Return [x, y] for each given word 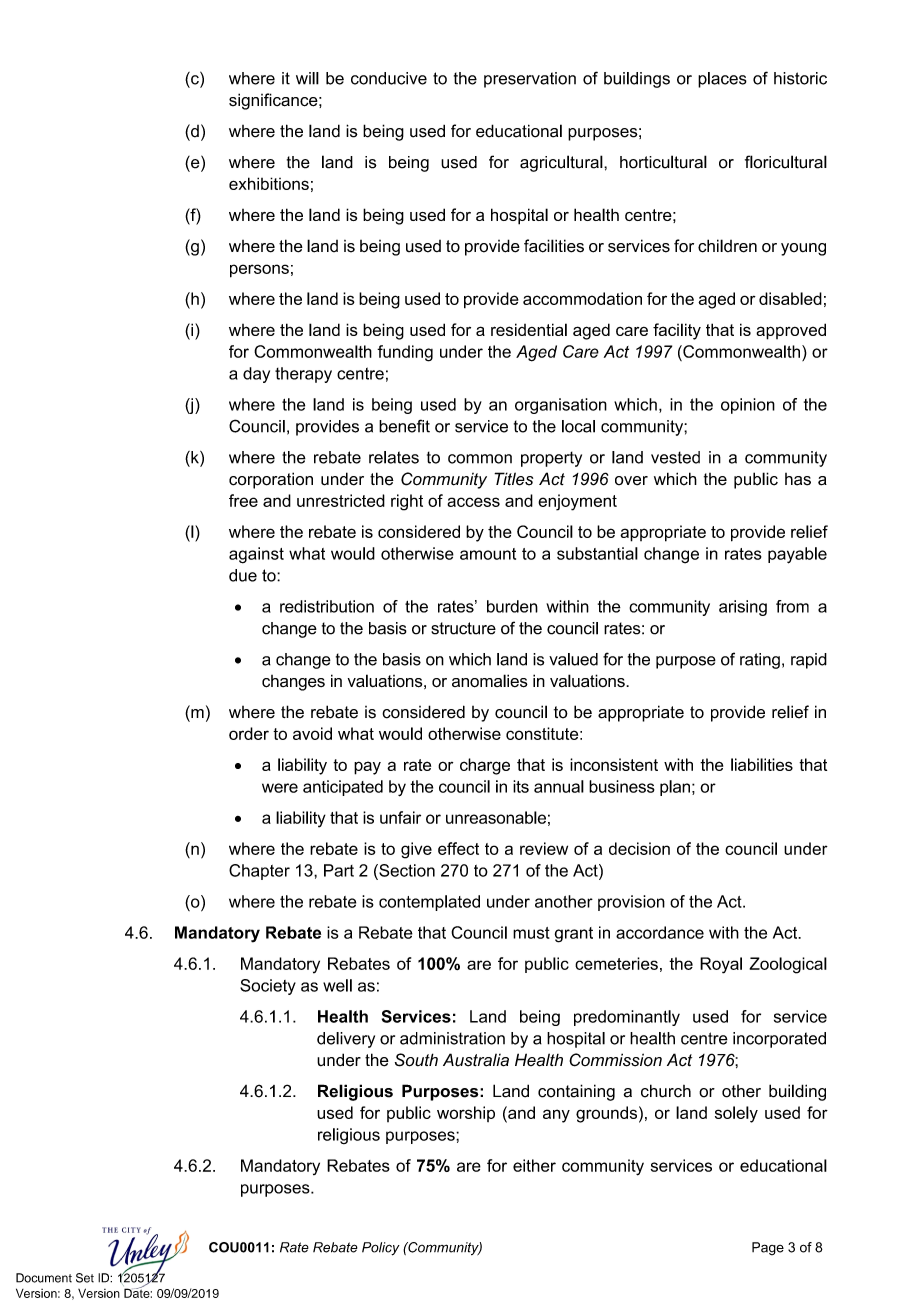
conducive [389, 78]
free [243, 500]
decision [639, 848]
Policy [381, 1249]
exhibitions [269, 183]
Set [85, 1278]
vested [675, 457]
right [407, 502]
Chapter [259, 872]
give [416, 850]
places [722, 80]
